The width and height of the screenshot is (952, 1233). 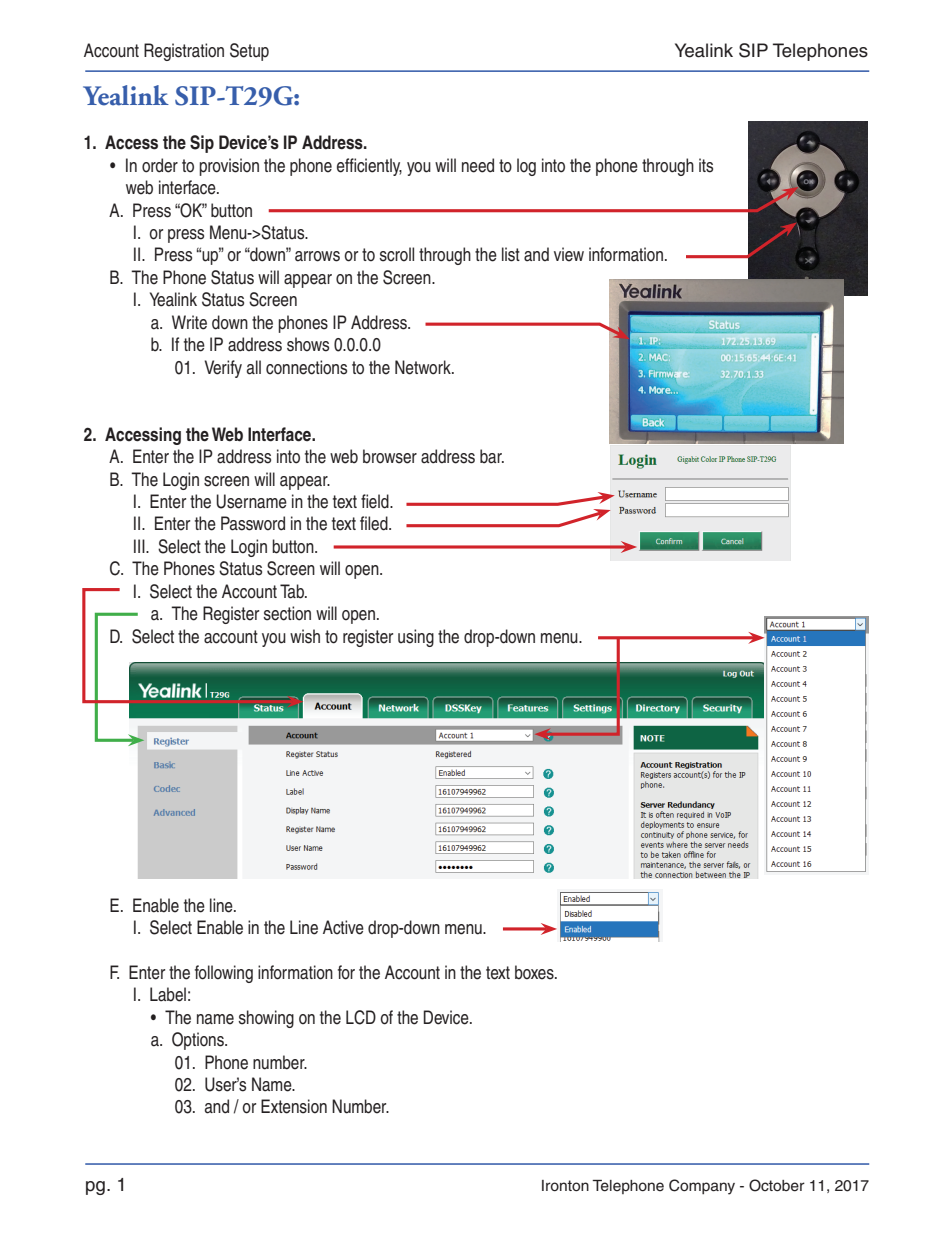 I want to click on Verify, so click(x=223, y=369).
